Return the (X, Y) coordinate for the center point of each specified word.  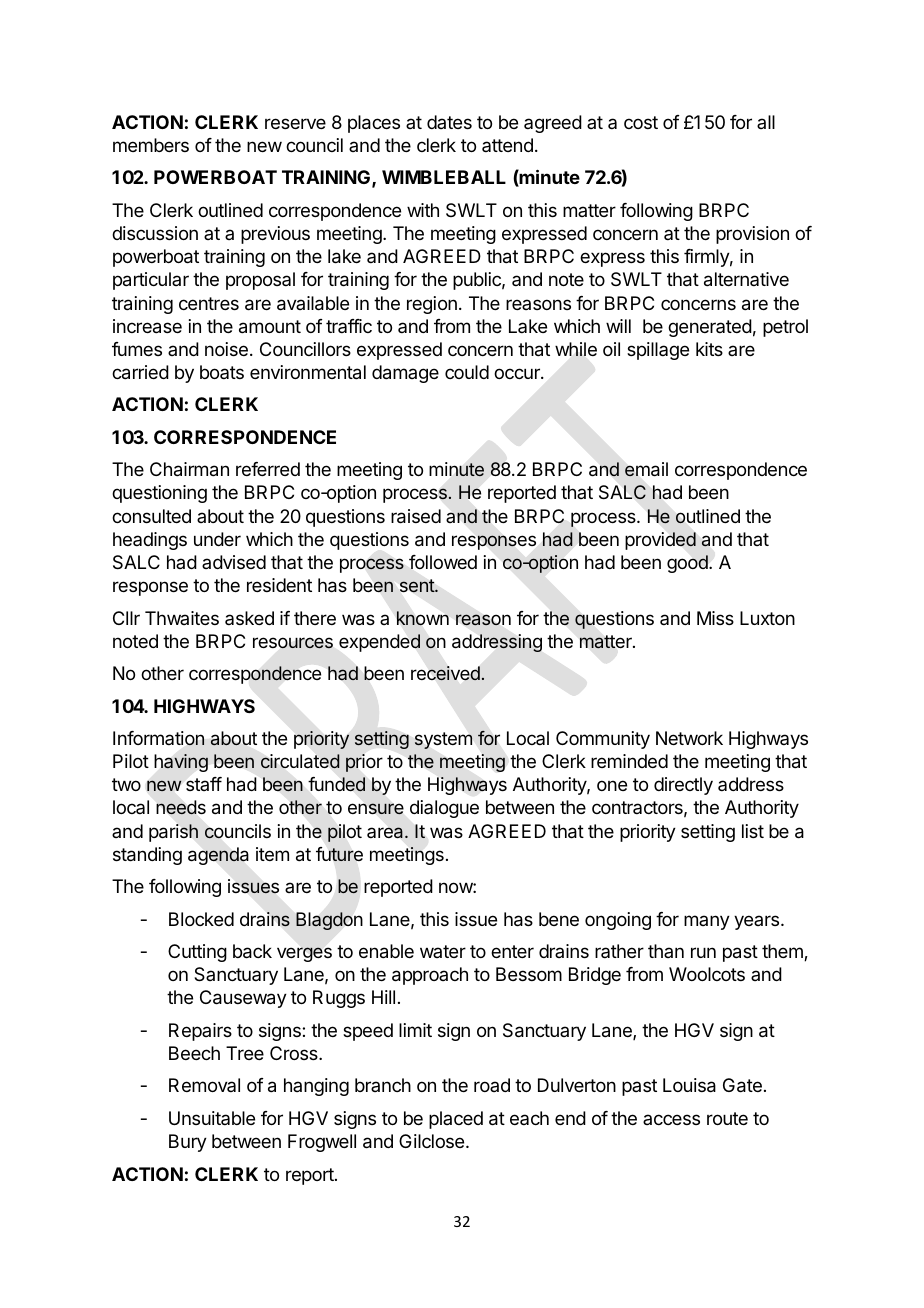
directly (683, 786)
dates (449, 122)
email (646, 469)
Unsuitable (212, 1118)
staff (204, 784)
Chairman (189, 469)
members (151, 145)
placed (456, 1120)
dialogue (444, 809)
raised (416, 516)
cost (641, 122)
